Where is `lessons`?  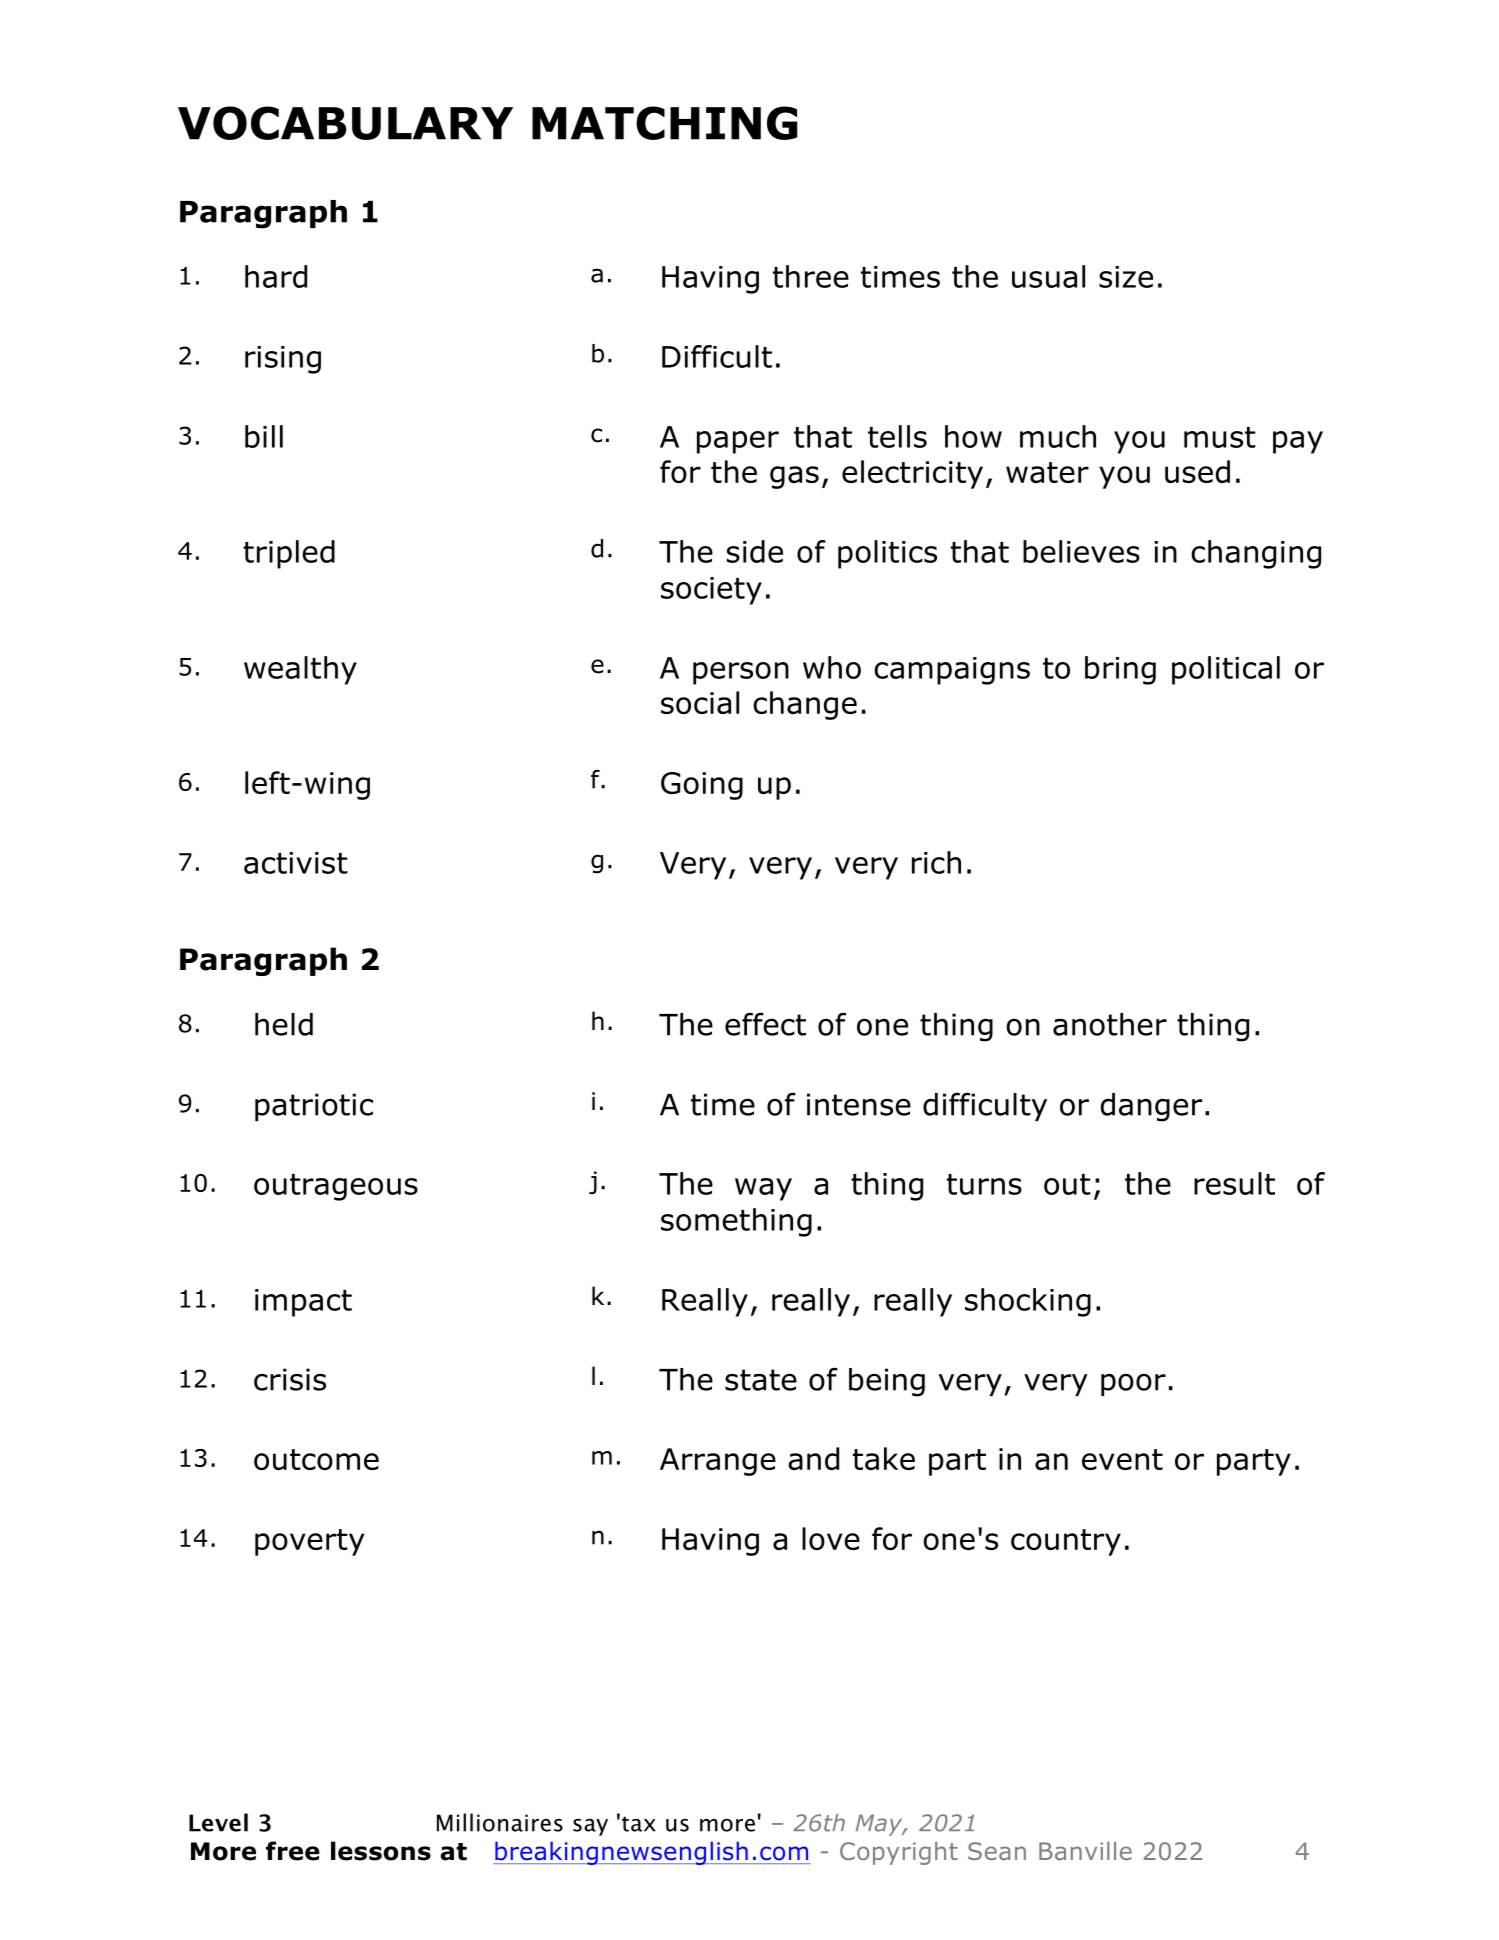 lessons is located at coordinates (381, 1851).
